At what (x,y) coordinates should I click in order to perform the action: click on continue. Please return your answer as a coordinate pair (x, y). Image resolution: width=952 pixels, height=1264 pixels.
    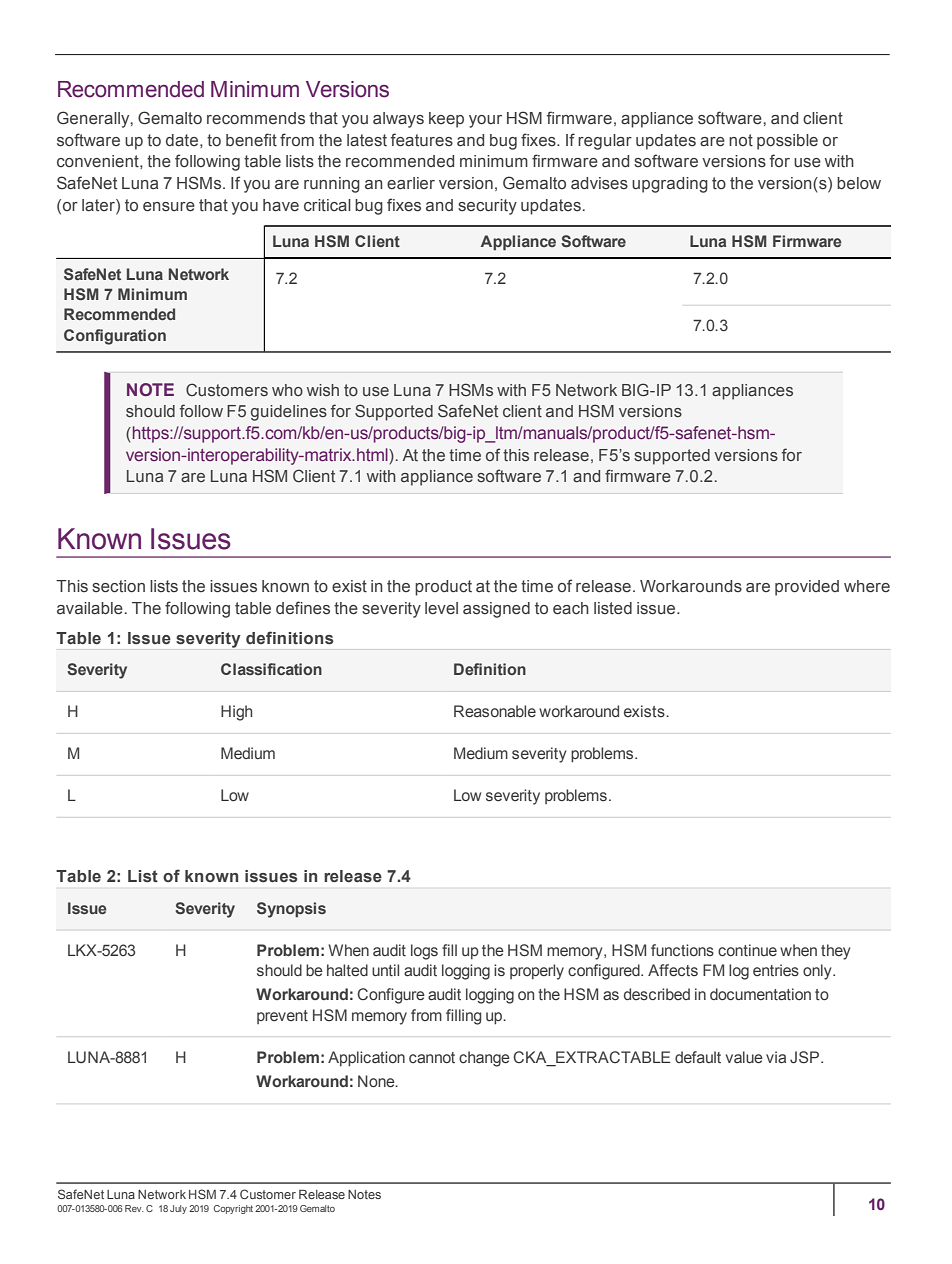
    Looking at the image, I should click on (747, 950).
